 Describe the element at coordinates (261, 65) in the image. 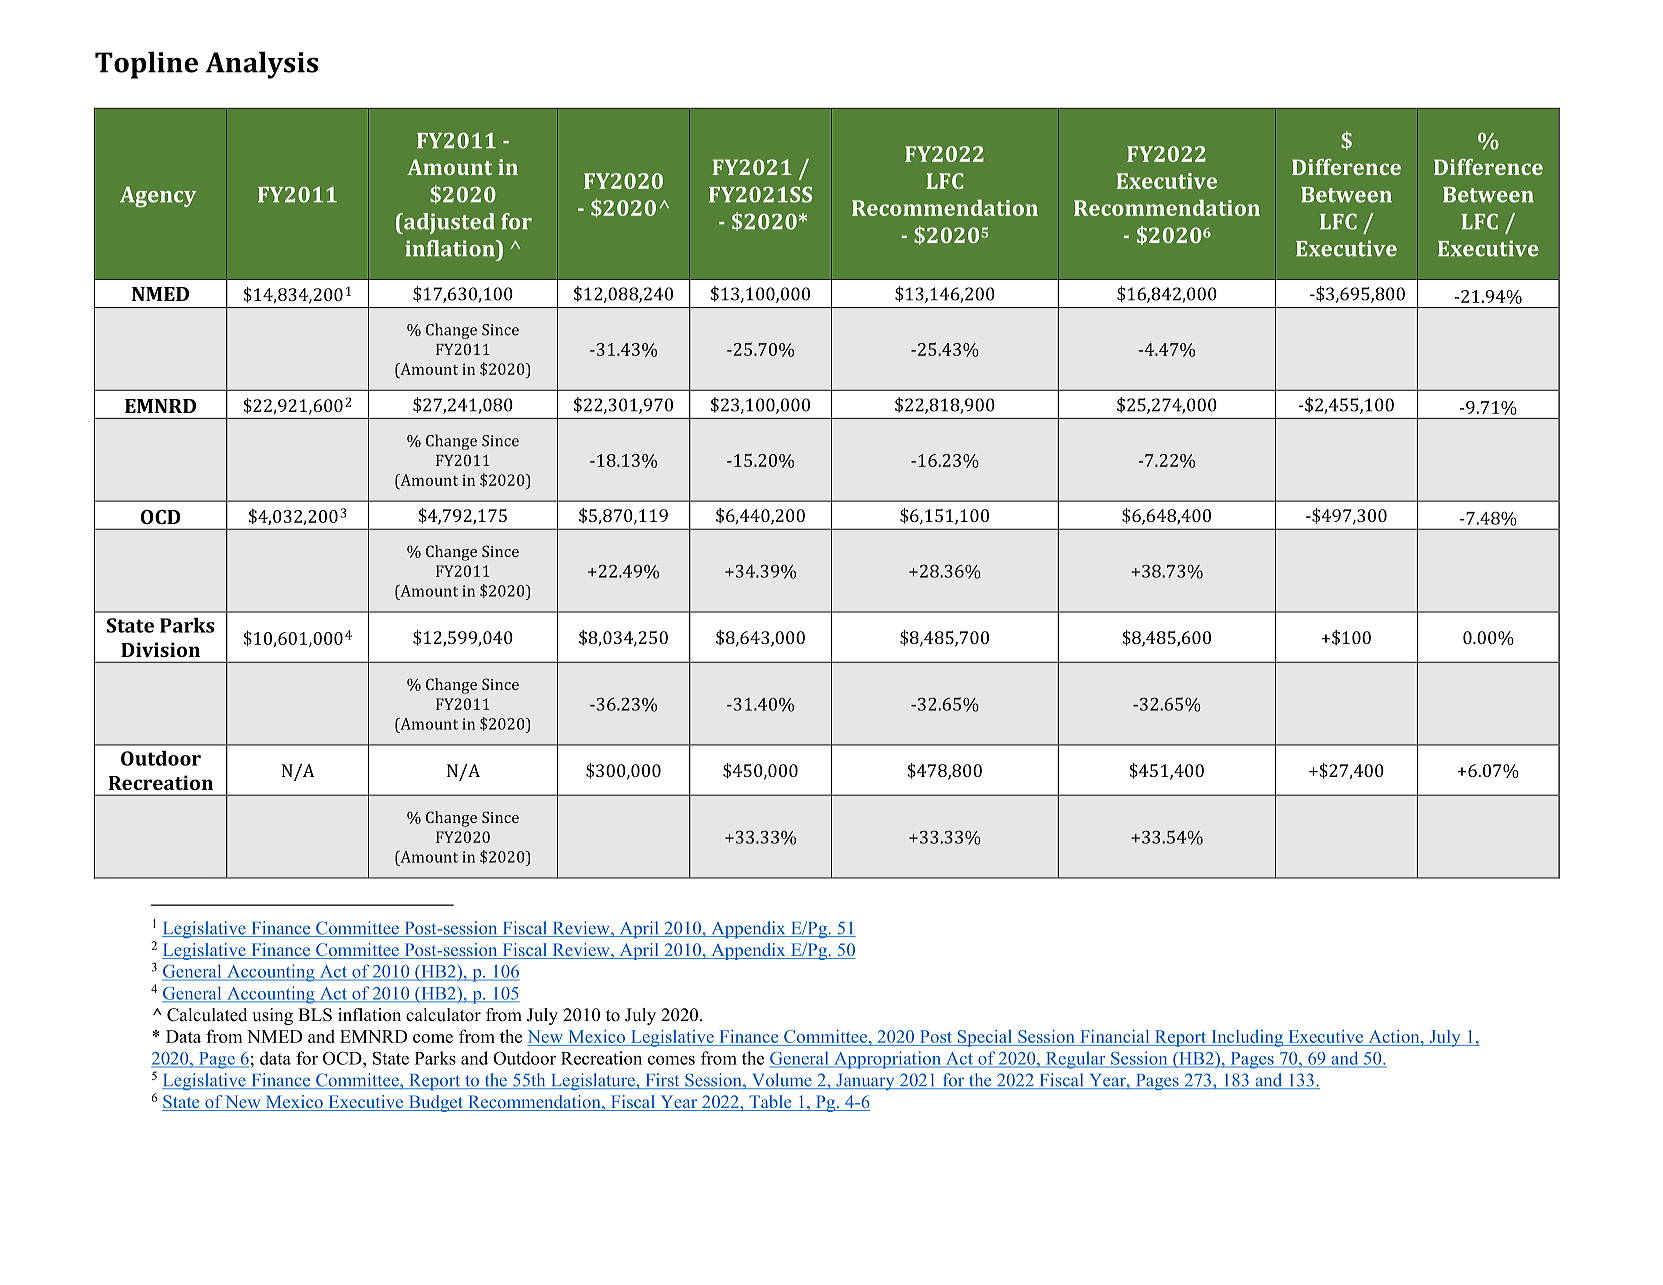

I see `Analysis` at that location.
